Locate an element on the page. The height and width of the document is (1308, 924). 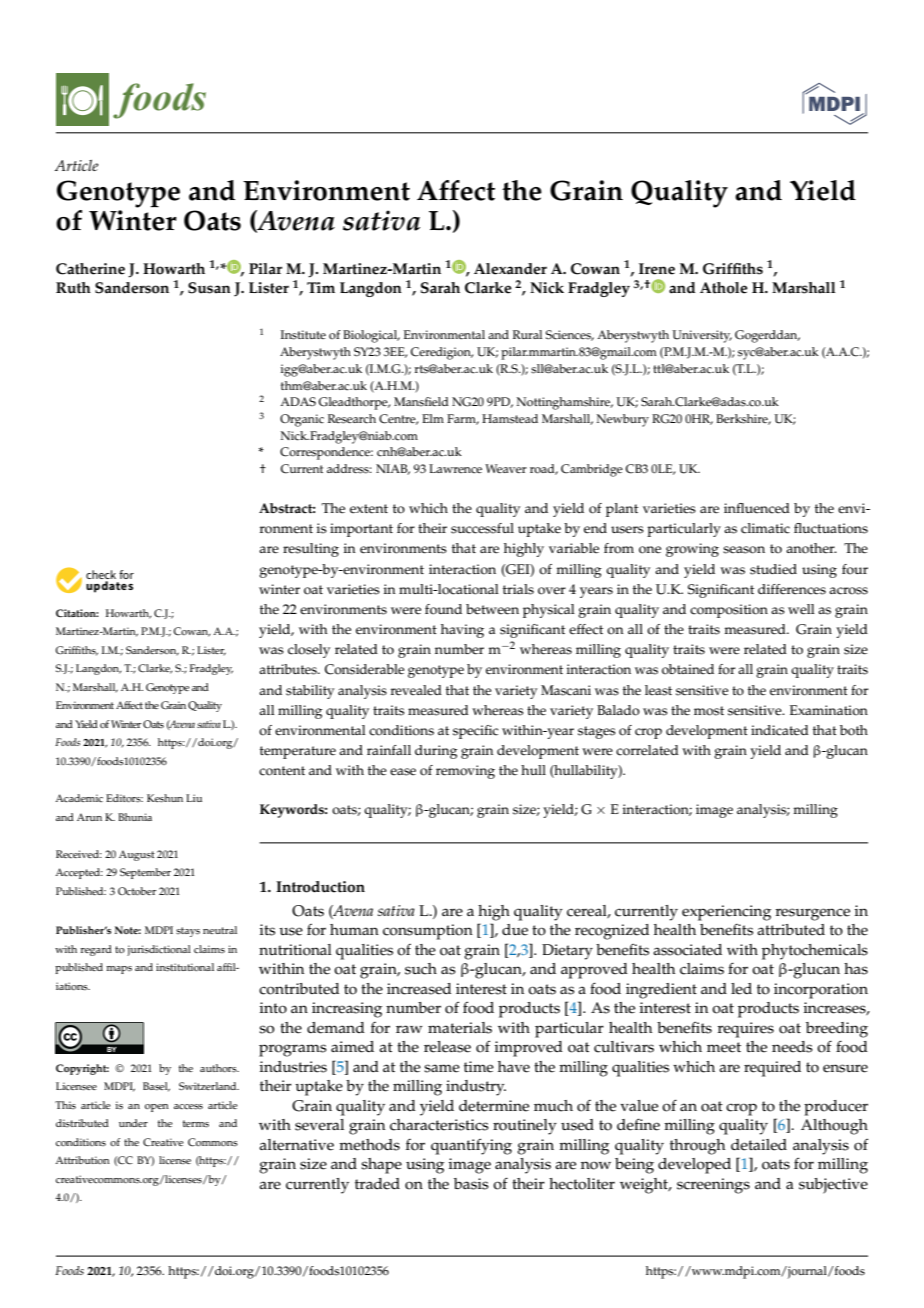
consumption is located at coordinates (428, 932).
